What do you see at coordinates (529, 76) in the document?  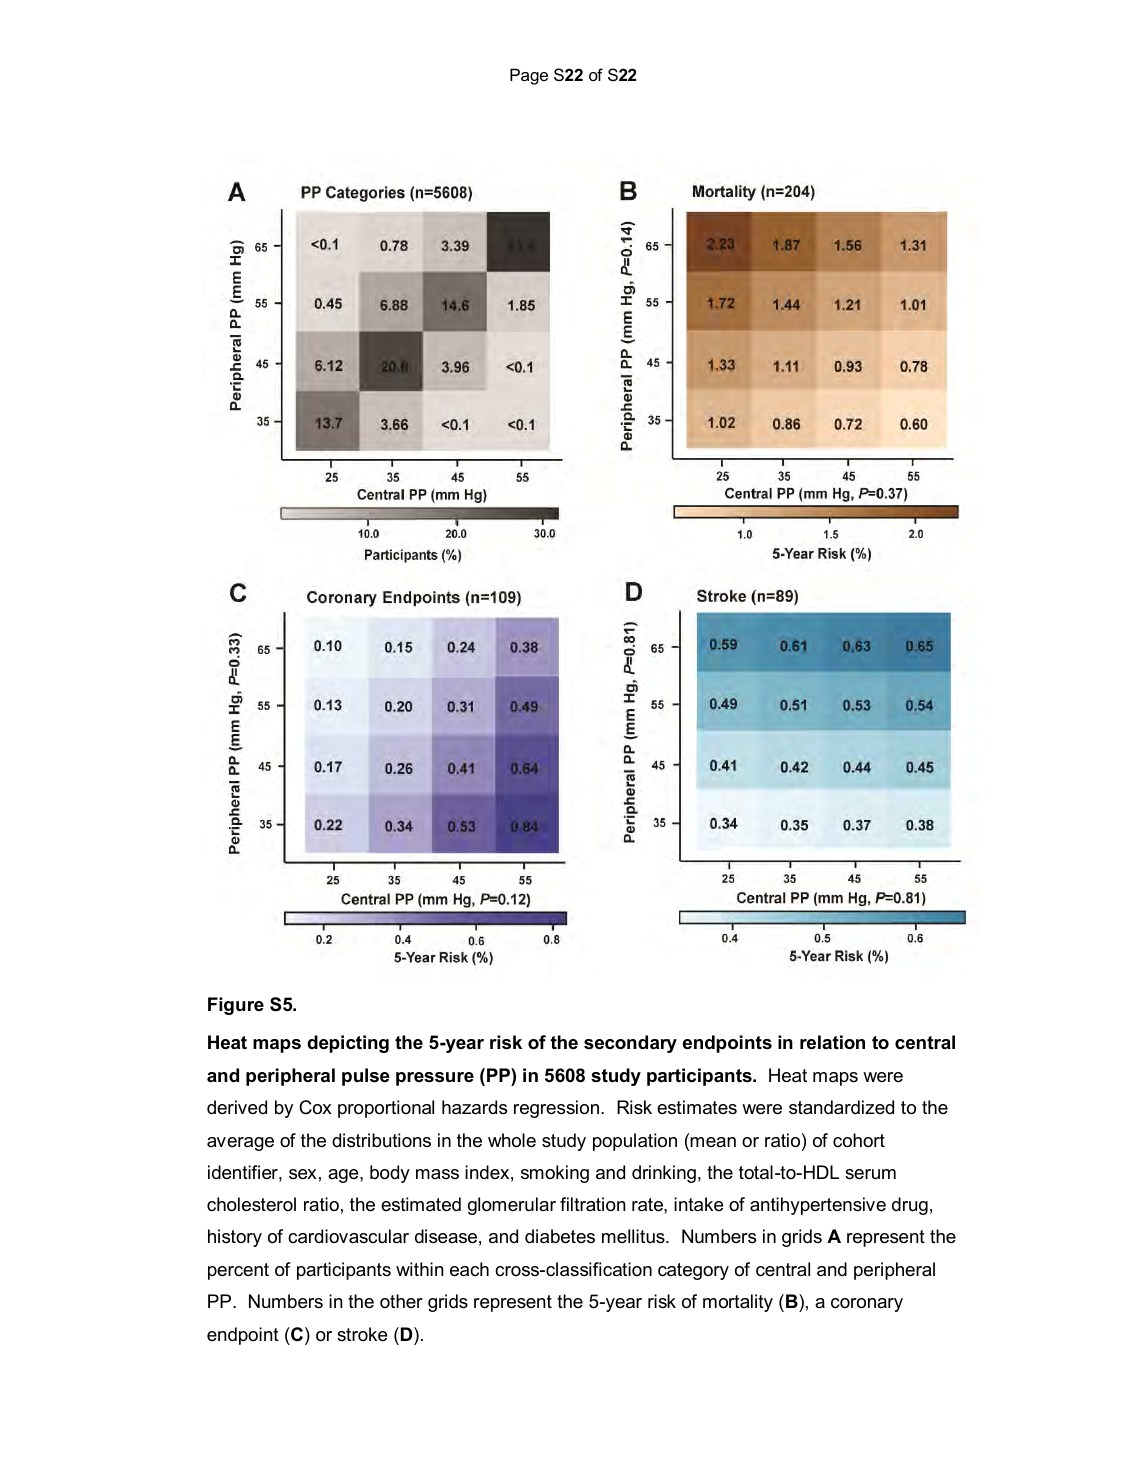 I see `Page` at bounding box center [529, 76].
